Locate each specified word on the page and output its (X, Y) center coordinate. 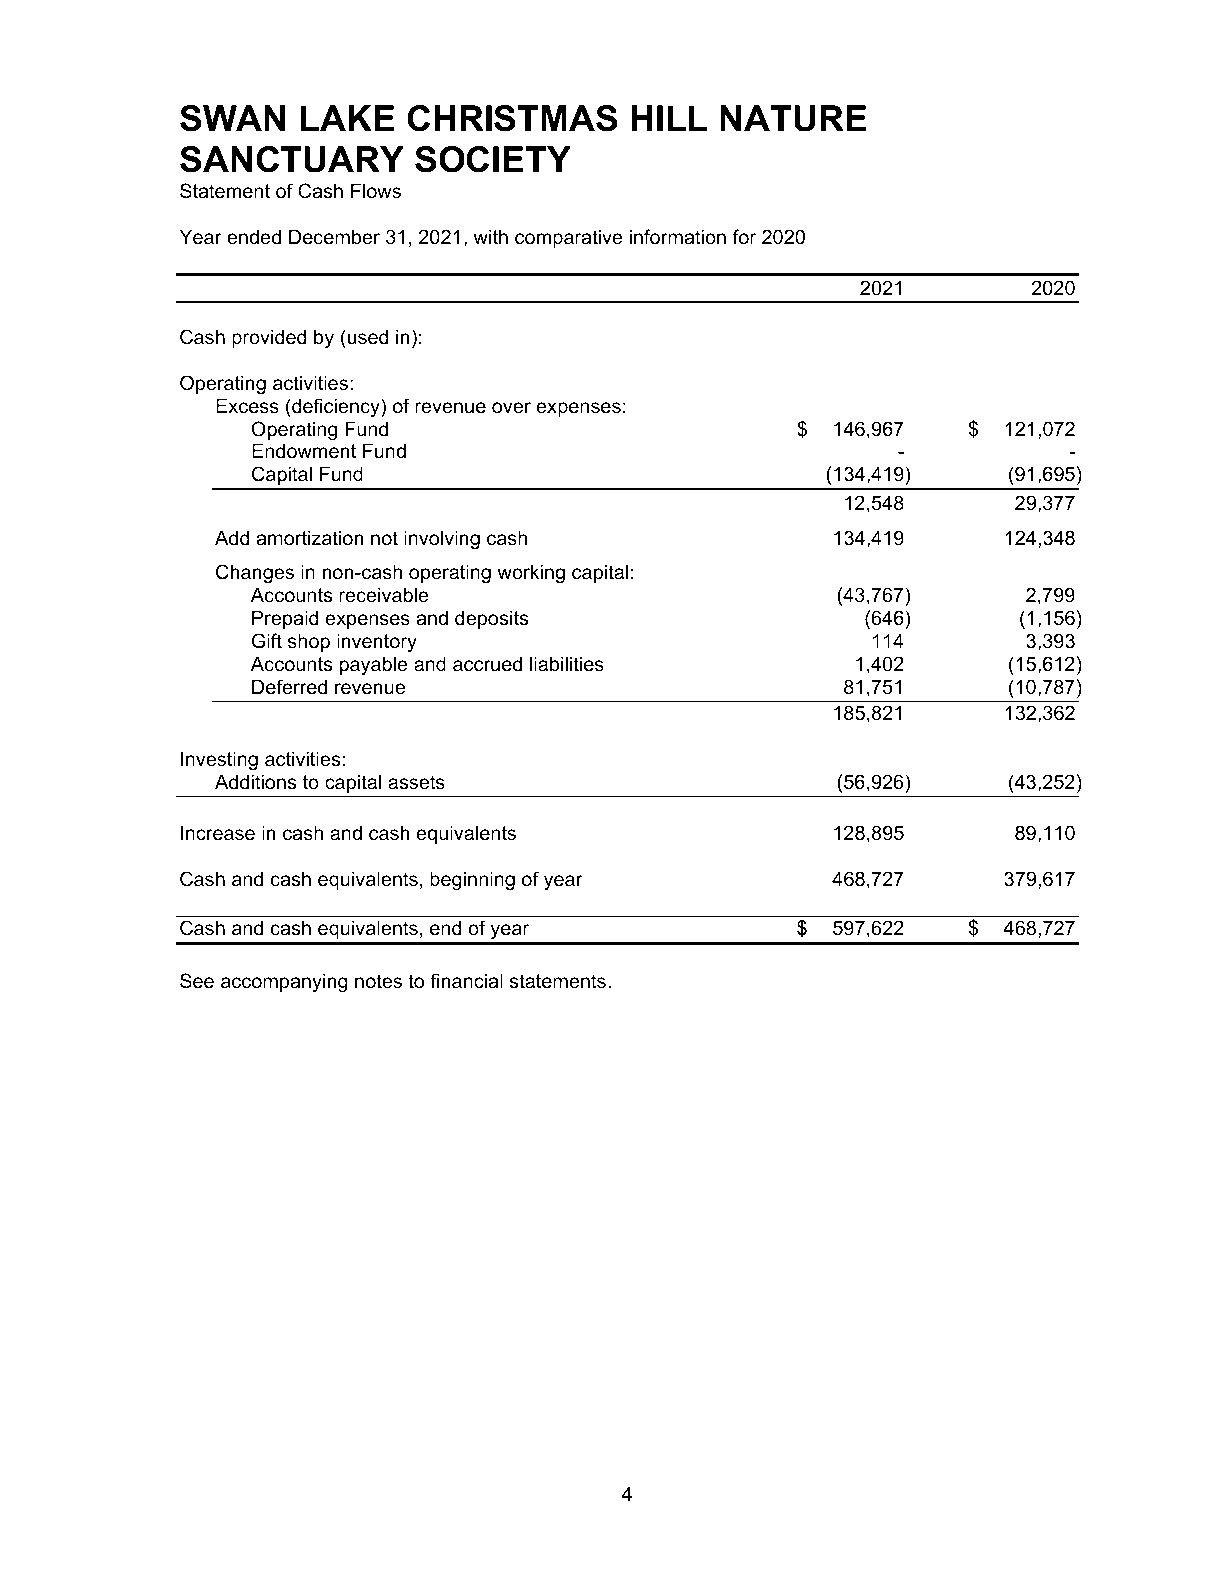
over (511, 408)
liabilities (567, 664)
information (678, 237)
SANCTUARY (292, 159)
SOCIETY (493, 159)
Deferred (289, 687)
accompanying (284, 982)
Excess (247, 406)
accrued (487, 664)
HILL (669, 118)
